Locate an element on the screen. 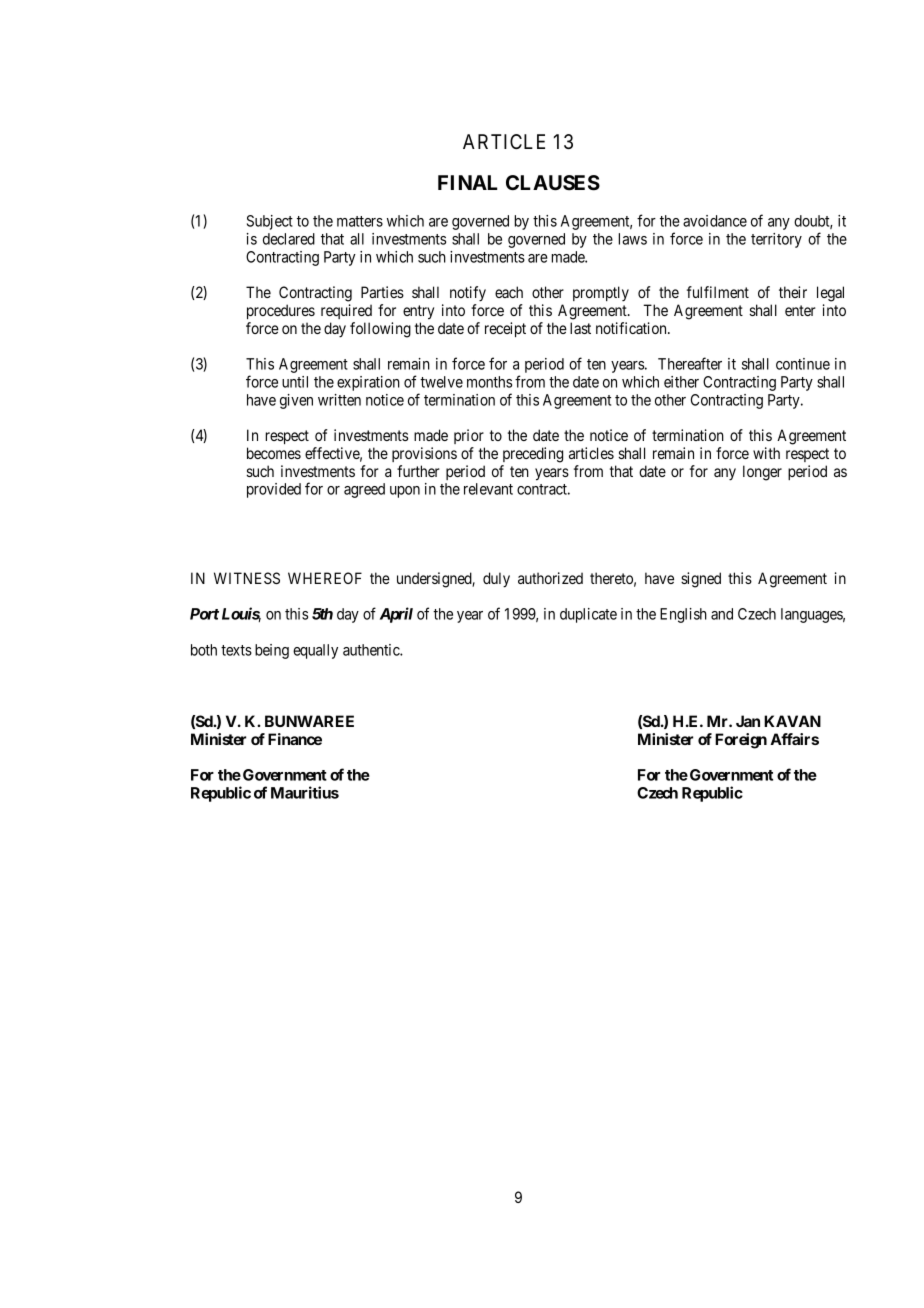  CLAUSES is located at coordinates (553, 183).
